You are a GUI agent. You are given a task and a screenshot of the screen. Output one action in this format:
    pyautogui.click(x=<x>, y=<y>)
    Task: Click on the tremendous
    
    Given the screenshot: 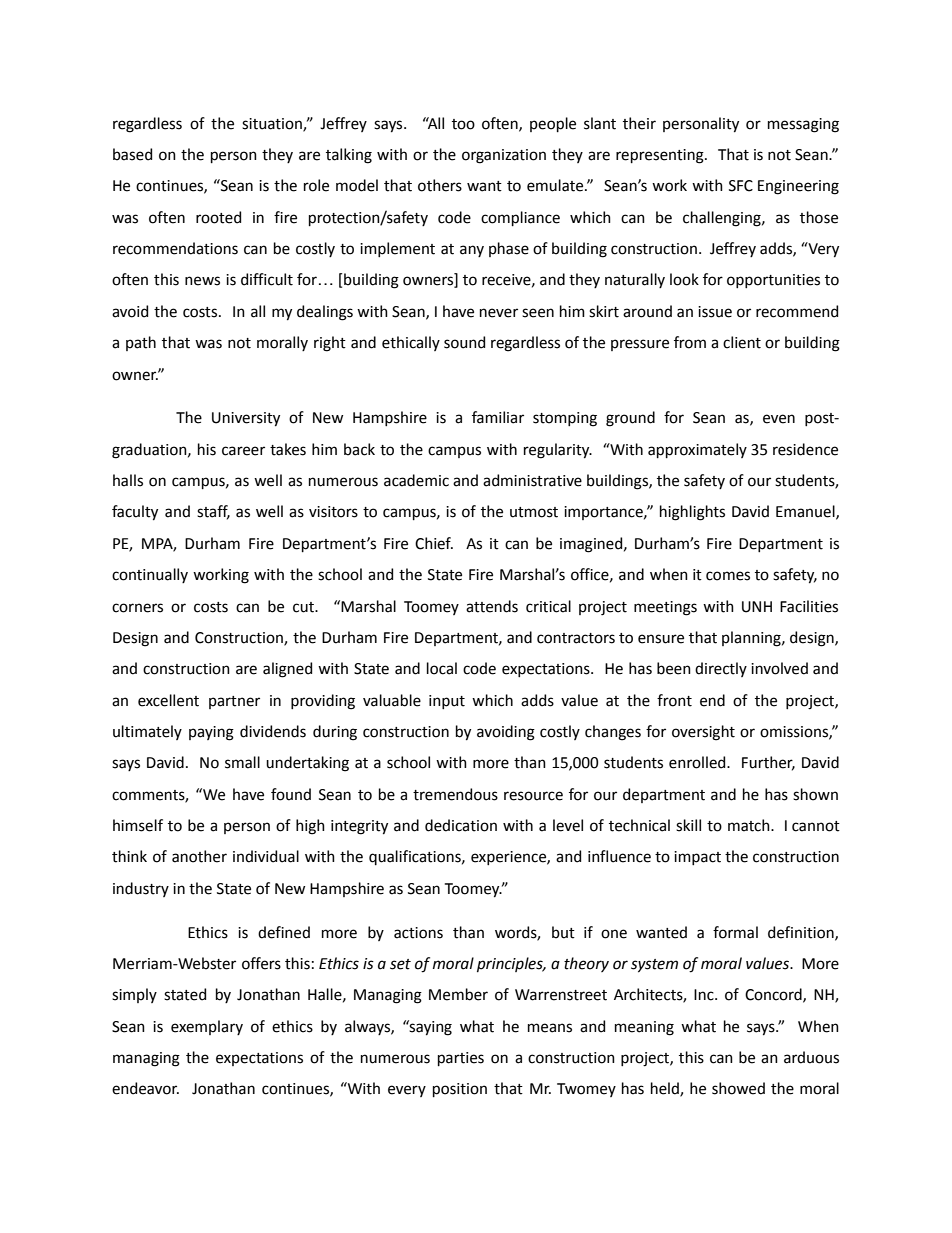 What is the action you would take?
    pyautogui.click(x=455, y=794)
